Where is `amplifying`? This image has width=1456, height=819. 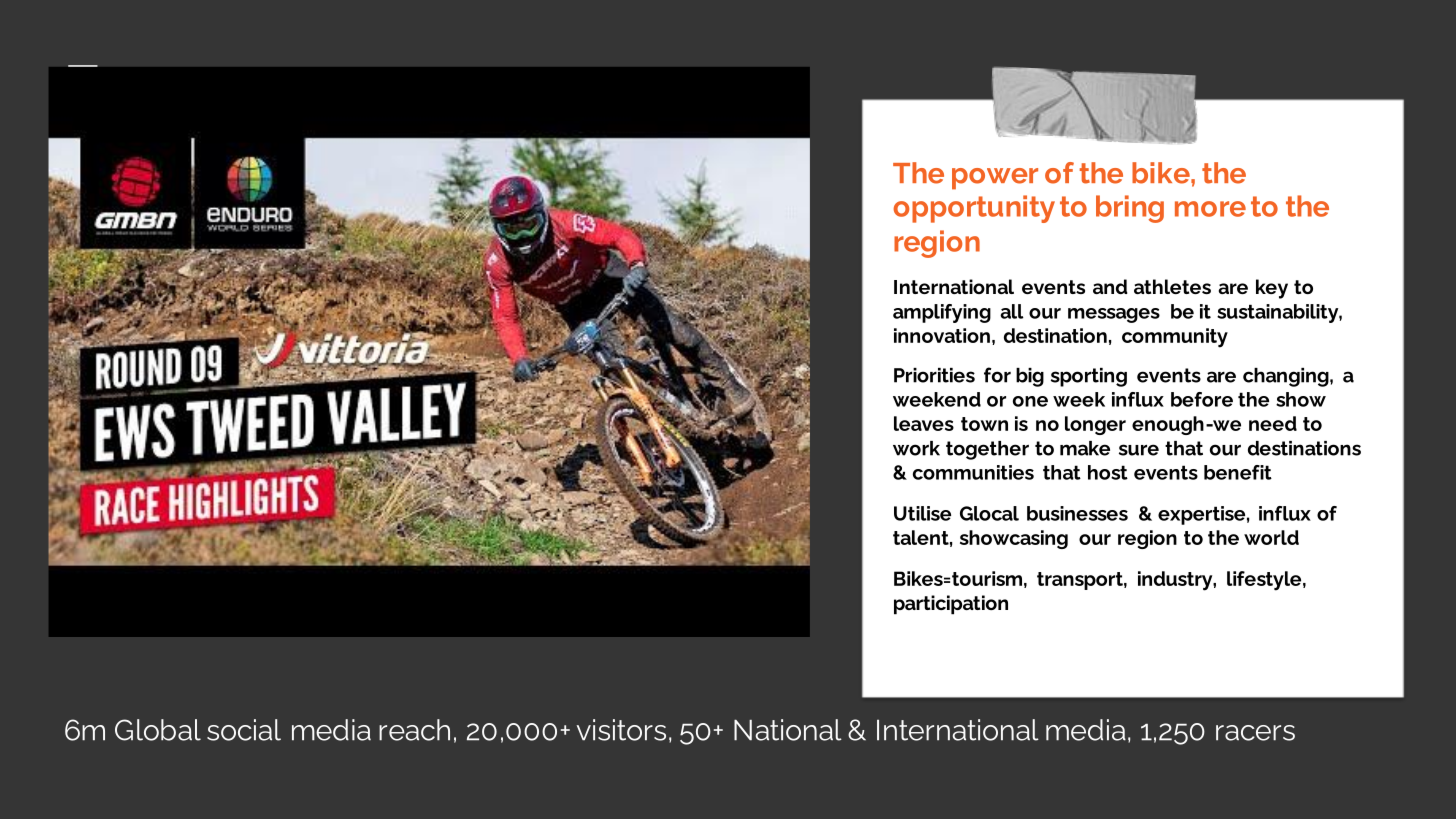 amplifying is located at coordinates (942, 313).
